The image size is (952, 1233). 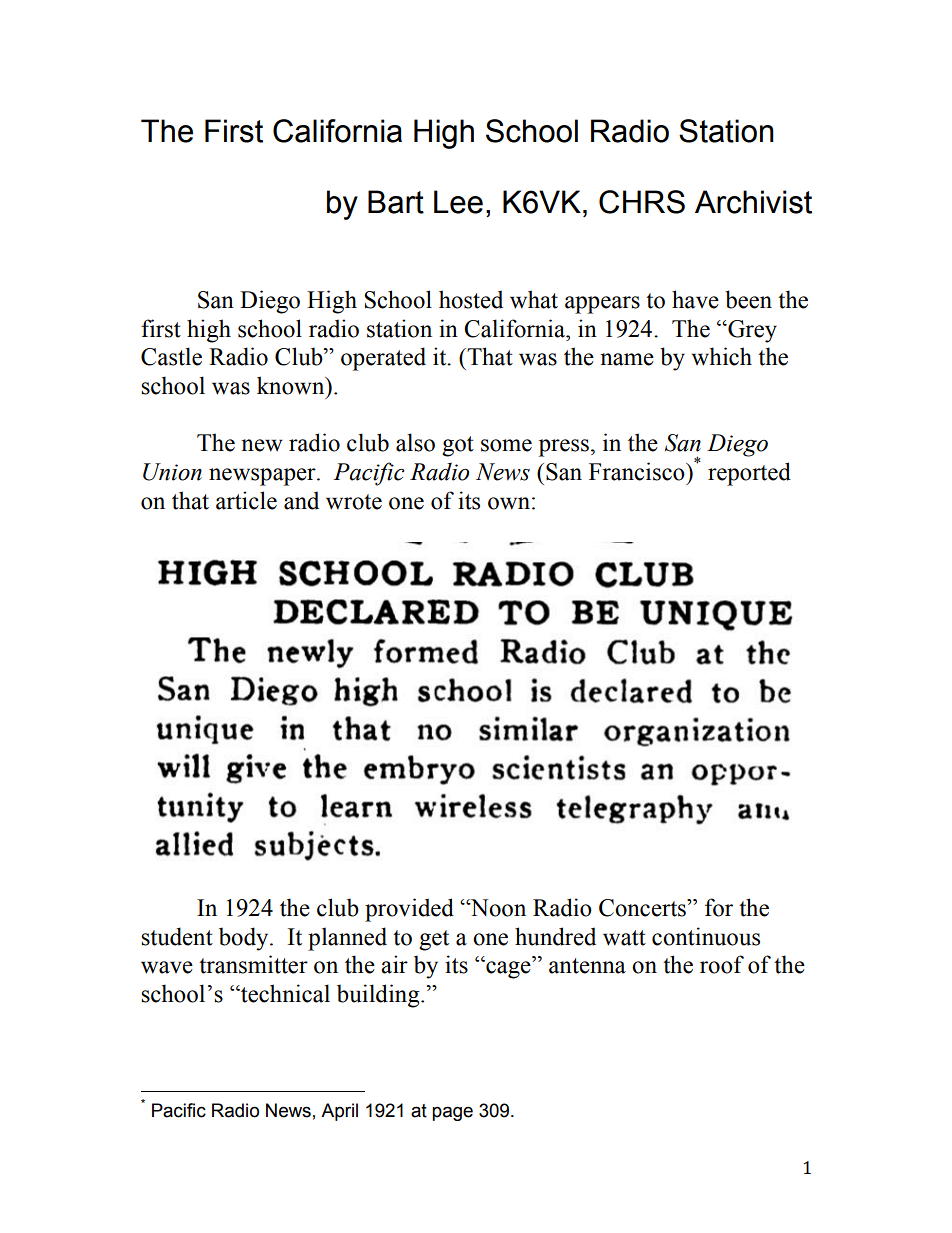 What do you see at coordinates (245, 939) in the screenshot?
I see `body` at bounding box center [245, 939].
